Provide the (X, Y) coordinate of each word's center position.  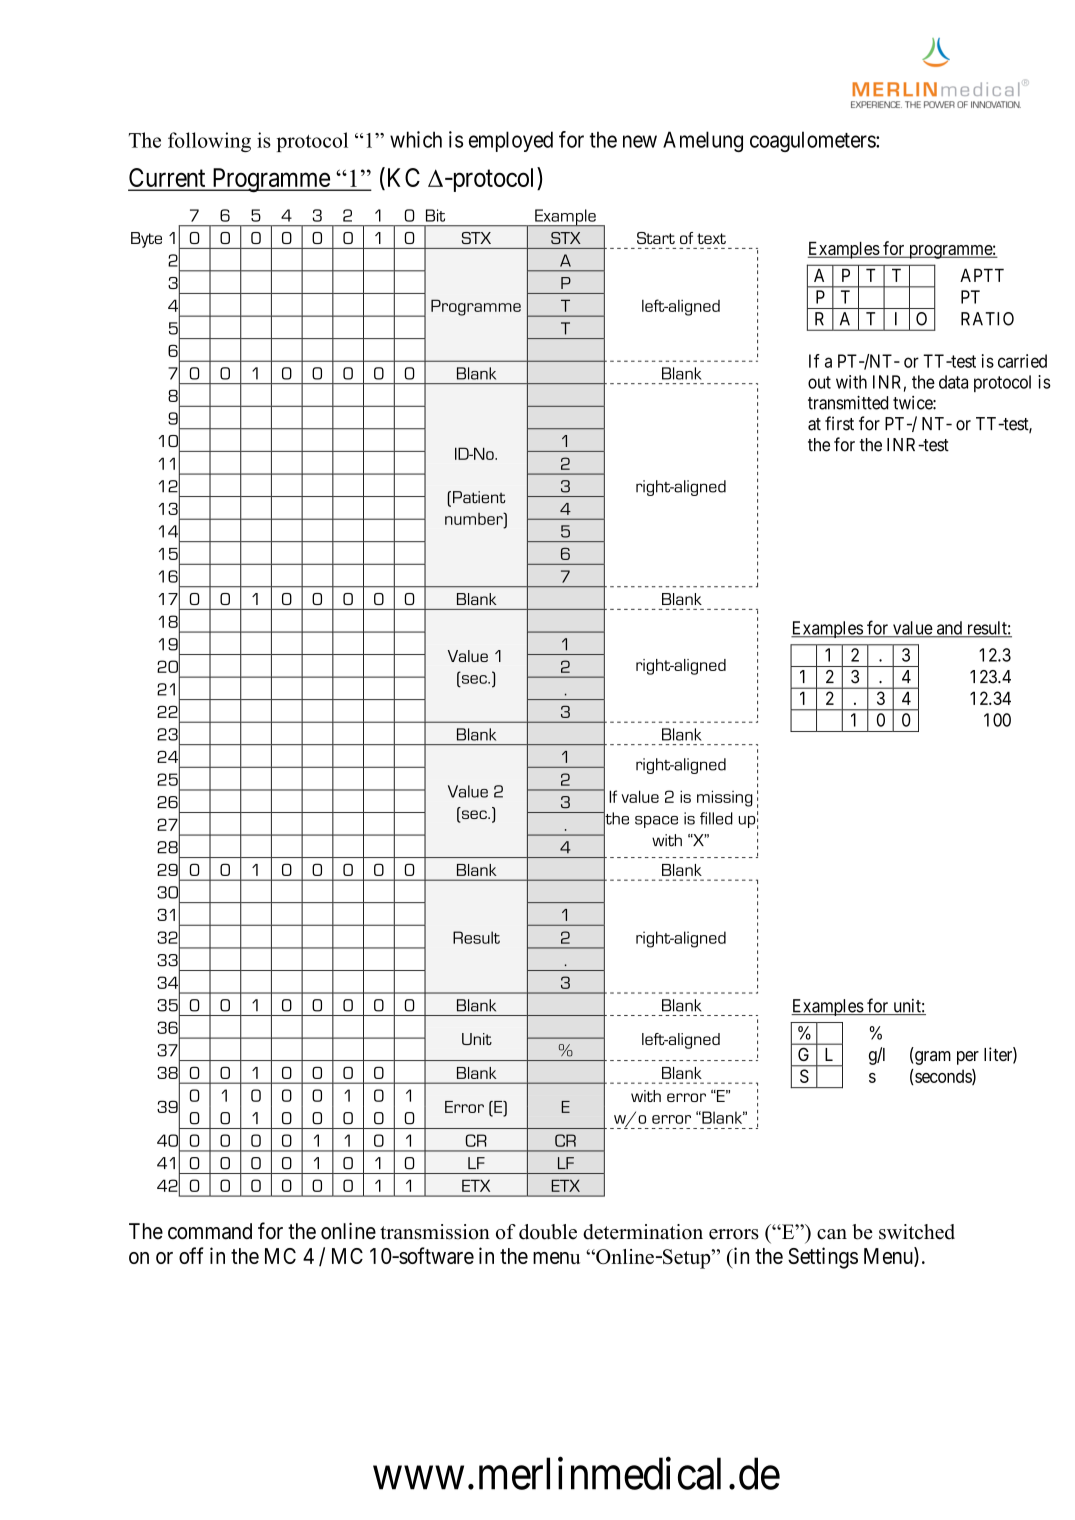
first (839, 423)
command (210, 1231)
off (191, 1255)
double (548, 1232)
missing (725, 798)
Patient (479, 497)
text (711, 238)
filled (716, 818)
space (656, 822)
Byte (146, 240)
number (475, 518)
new (640, 141)
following (209, 142)
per (968, 1058)
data (953, 382)
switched (917, 1232)
